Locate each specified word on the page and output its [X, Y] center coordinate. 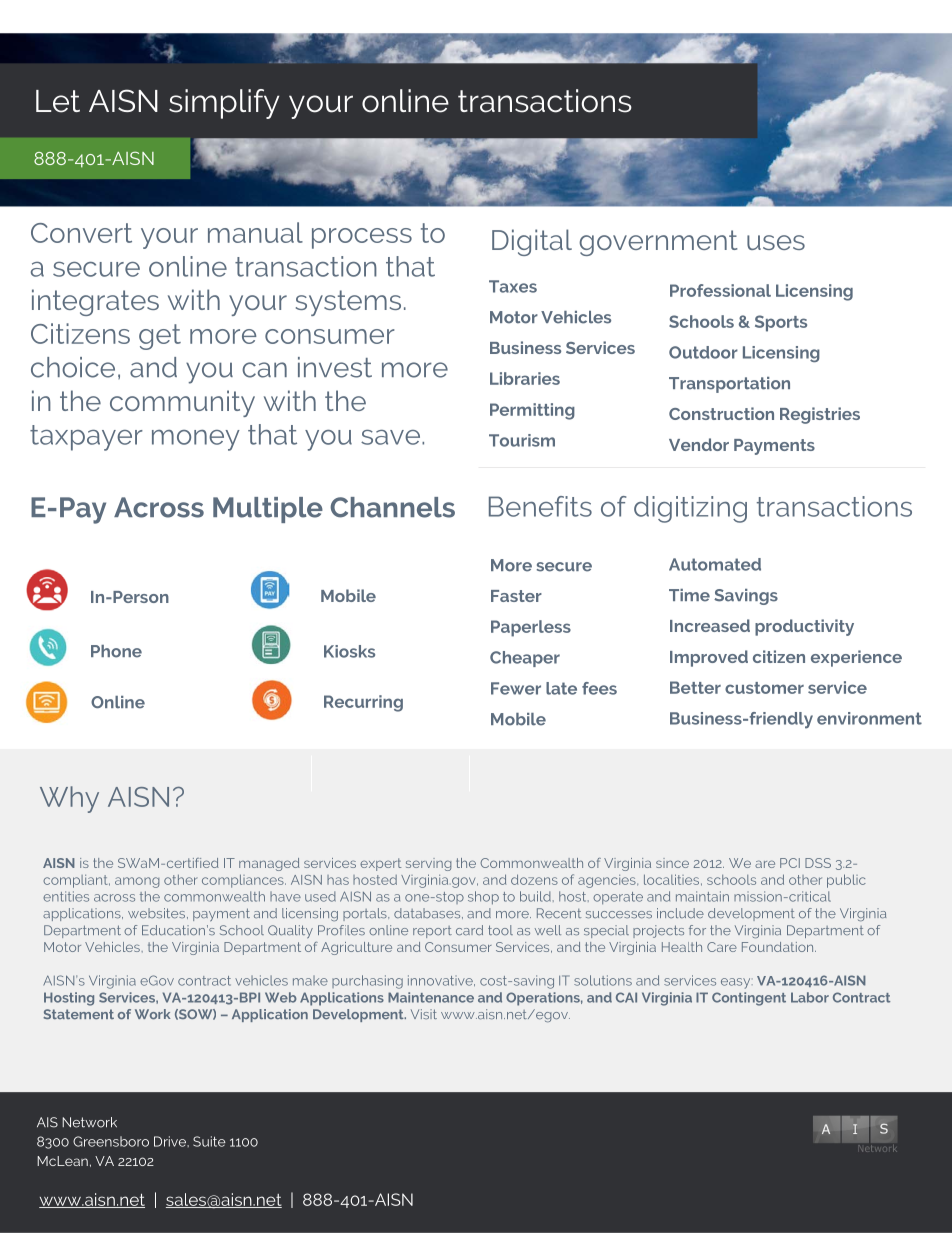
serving [428, 864]
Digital [532, 242]
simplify [224, 104]
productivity [804, 627]
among [137, 882]
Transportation [729, 385]
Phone [116, 651]
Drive [171, 1141]
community [182, 403]
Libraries [525, 378]
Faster [516, 596]
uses [776, 242]
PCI [790, 863]
